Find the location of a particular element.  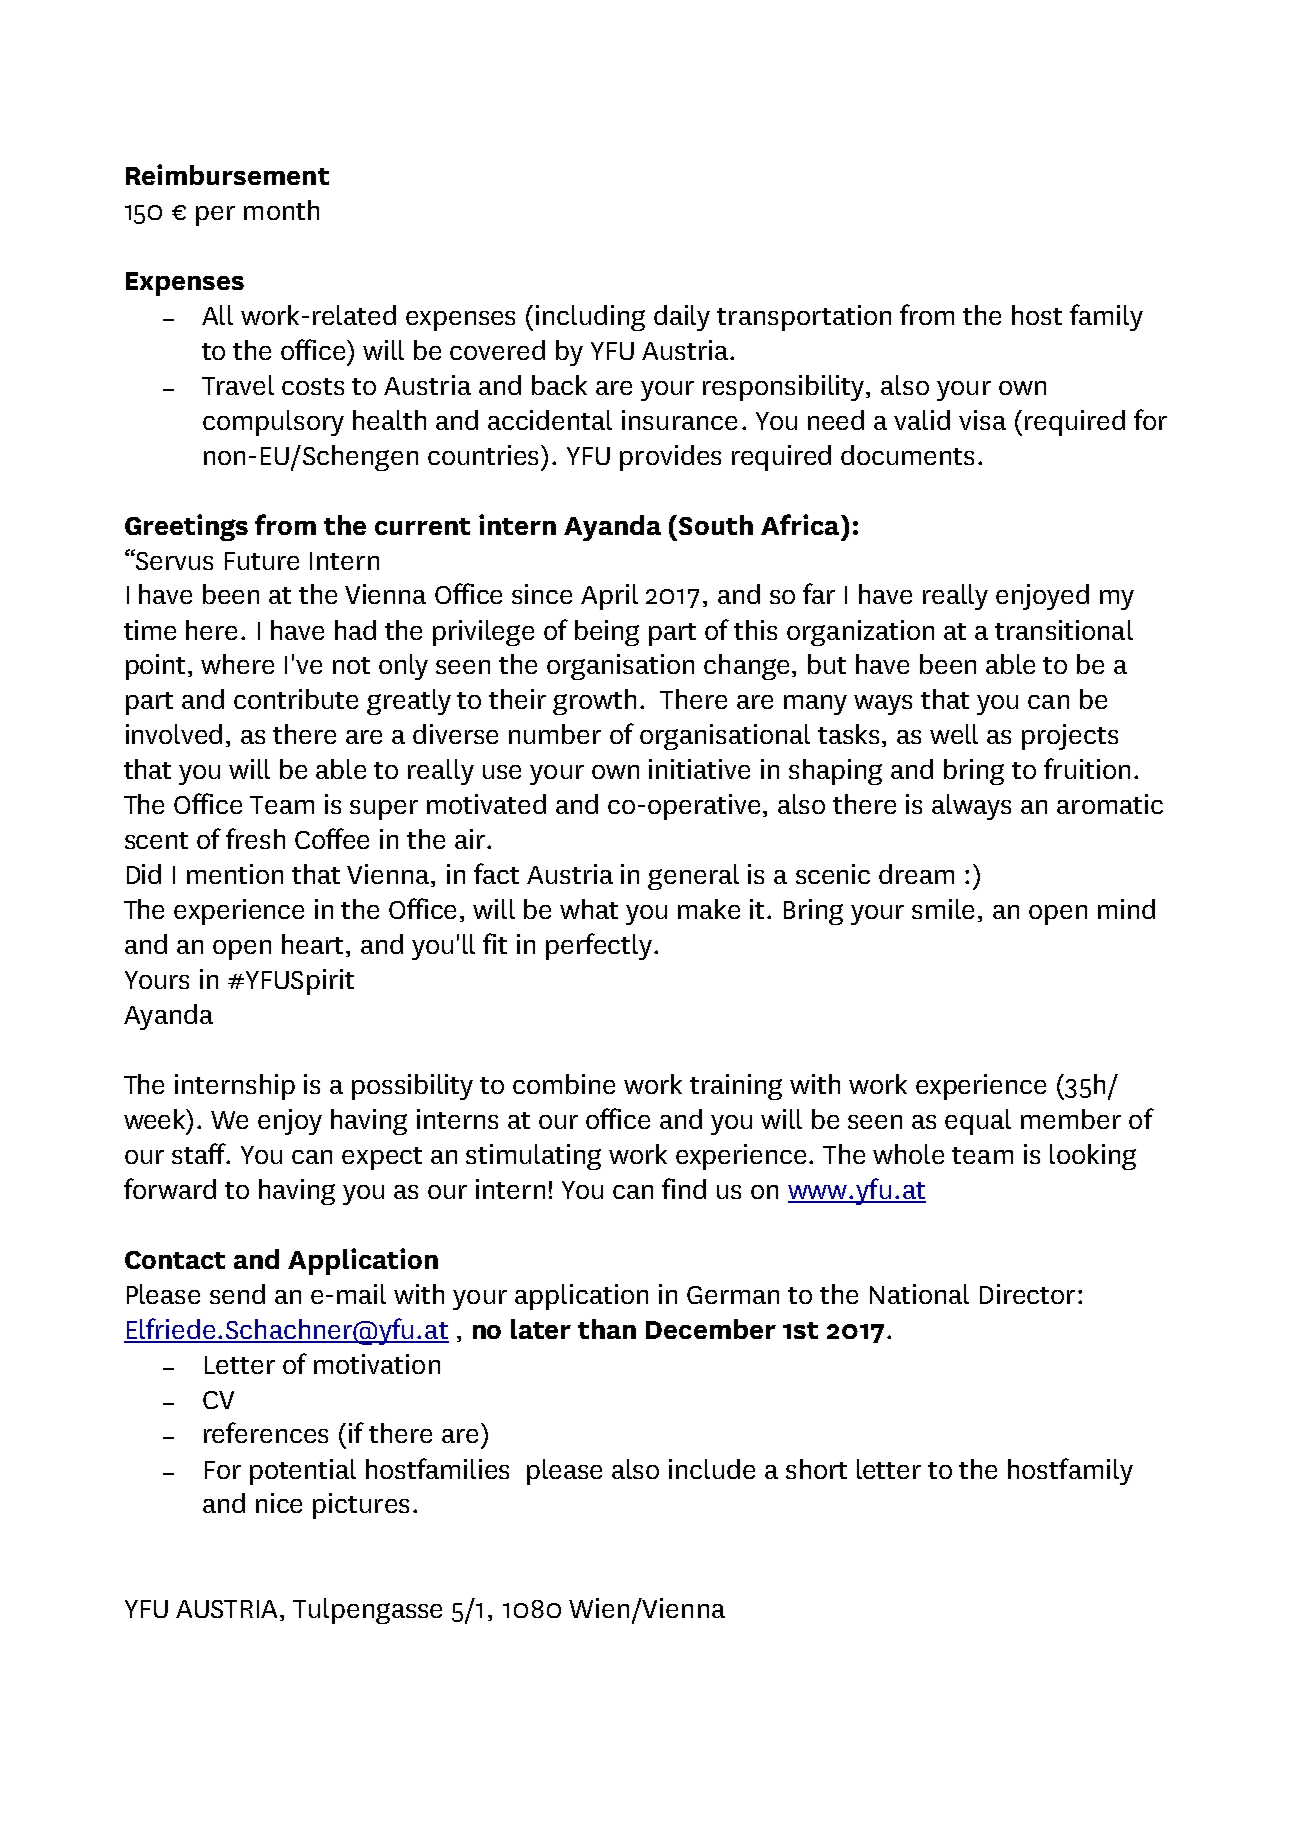

being is located at coordinates (607, 633).
